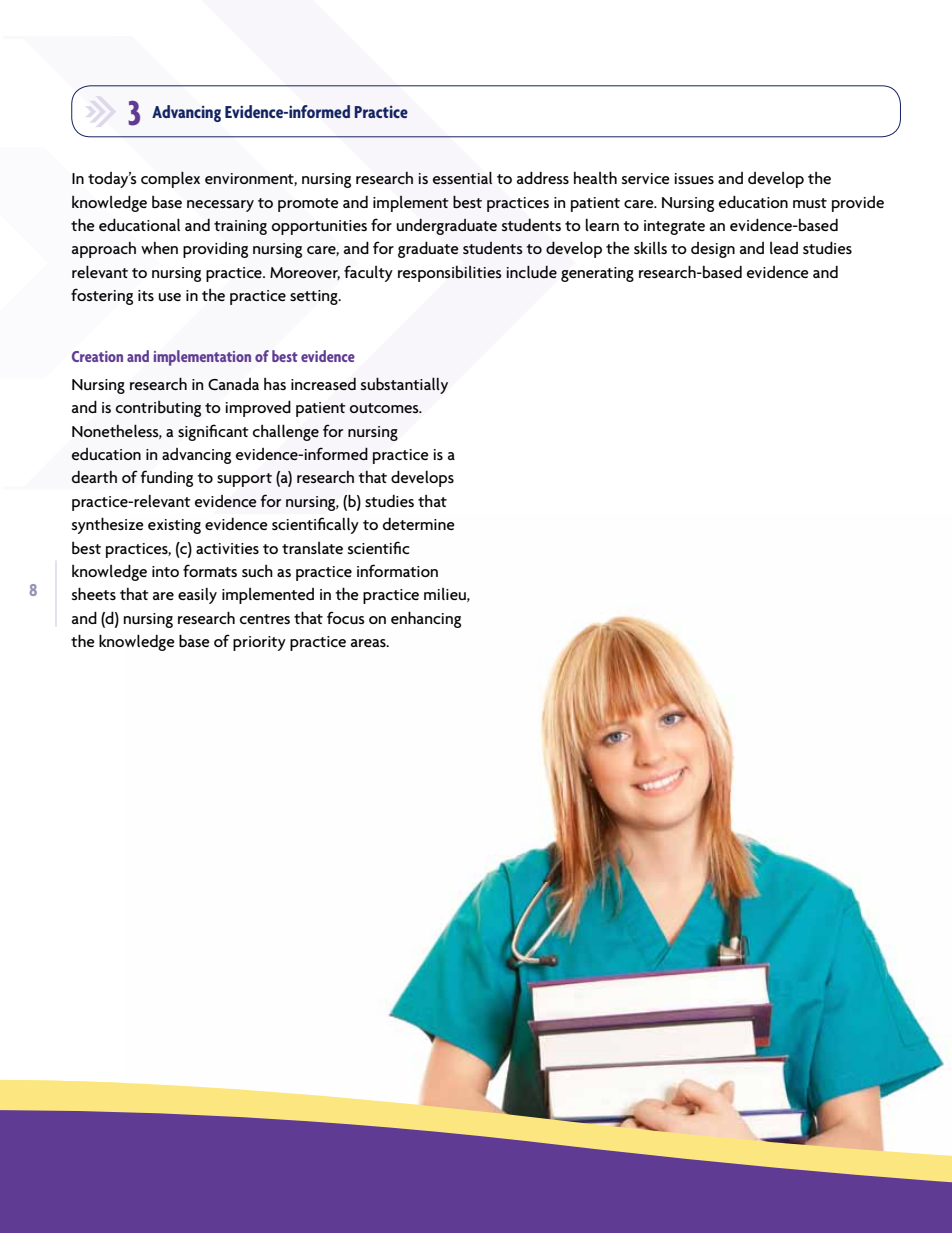 Image resolution: width=952 pixels, height=1233 pixels. I want to click on contributing, so click(158, 409).
